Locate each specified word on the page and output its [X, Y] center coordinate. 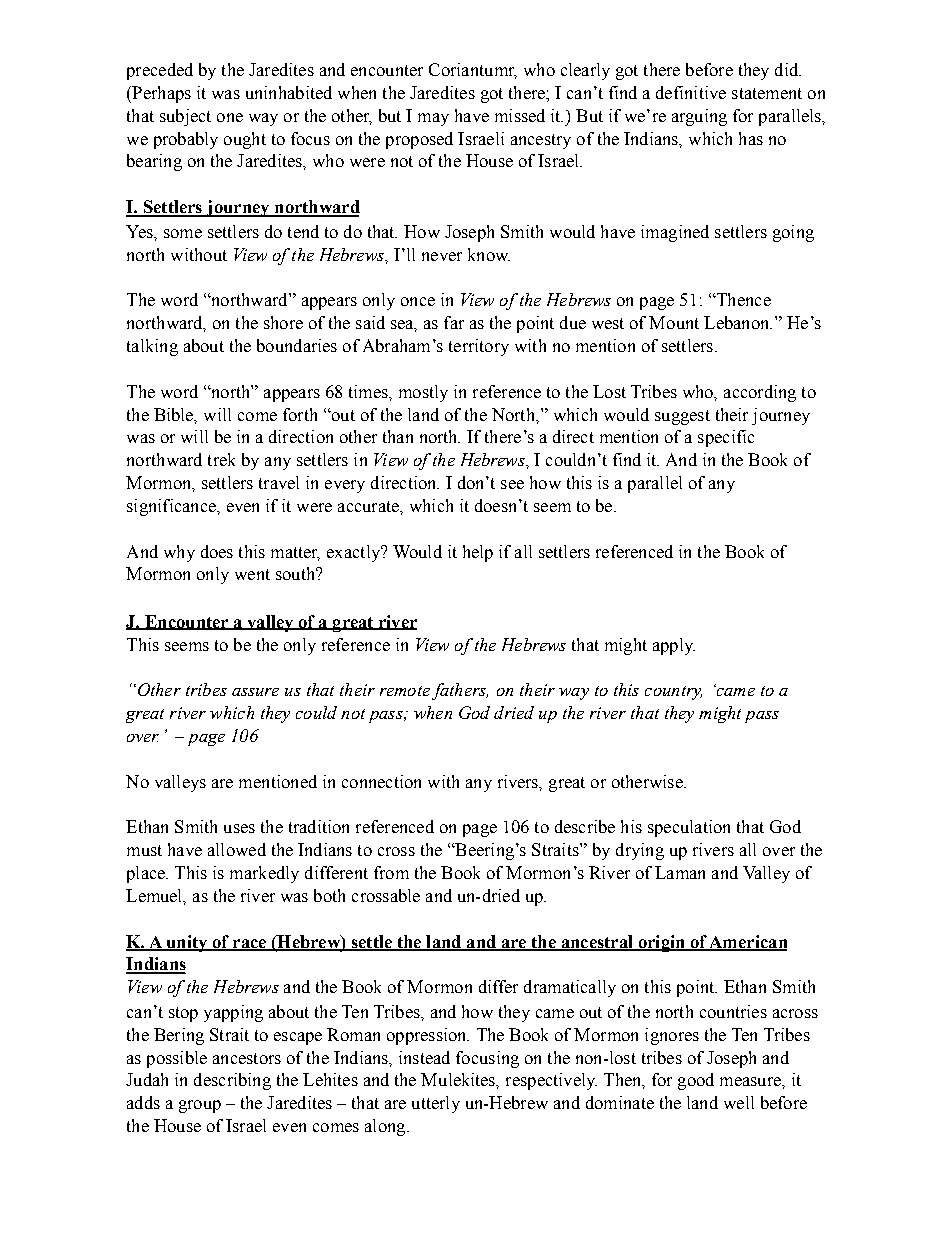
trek [221, 459]
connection [381, 781]
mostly [423, 393]
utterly [436, 1104]
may [433, 119]
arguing [699, 117]
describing [232, 1081]
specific [726, 438]
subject [185, 117]
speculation [689, 828]
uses [239, 828]
